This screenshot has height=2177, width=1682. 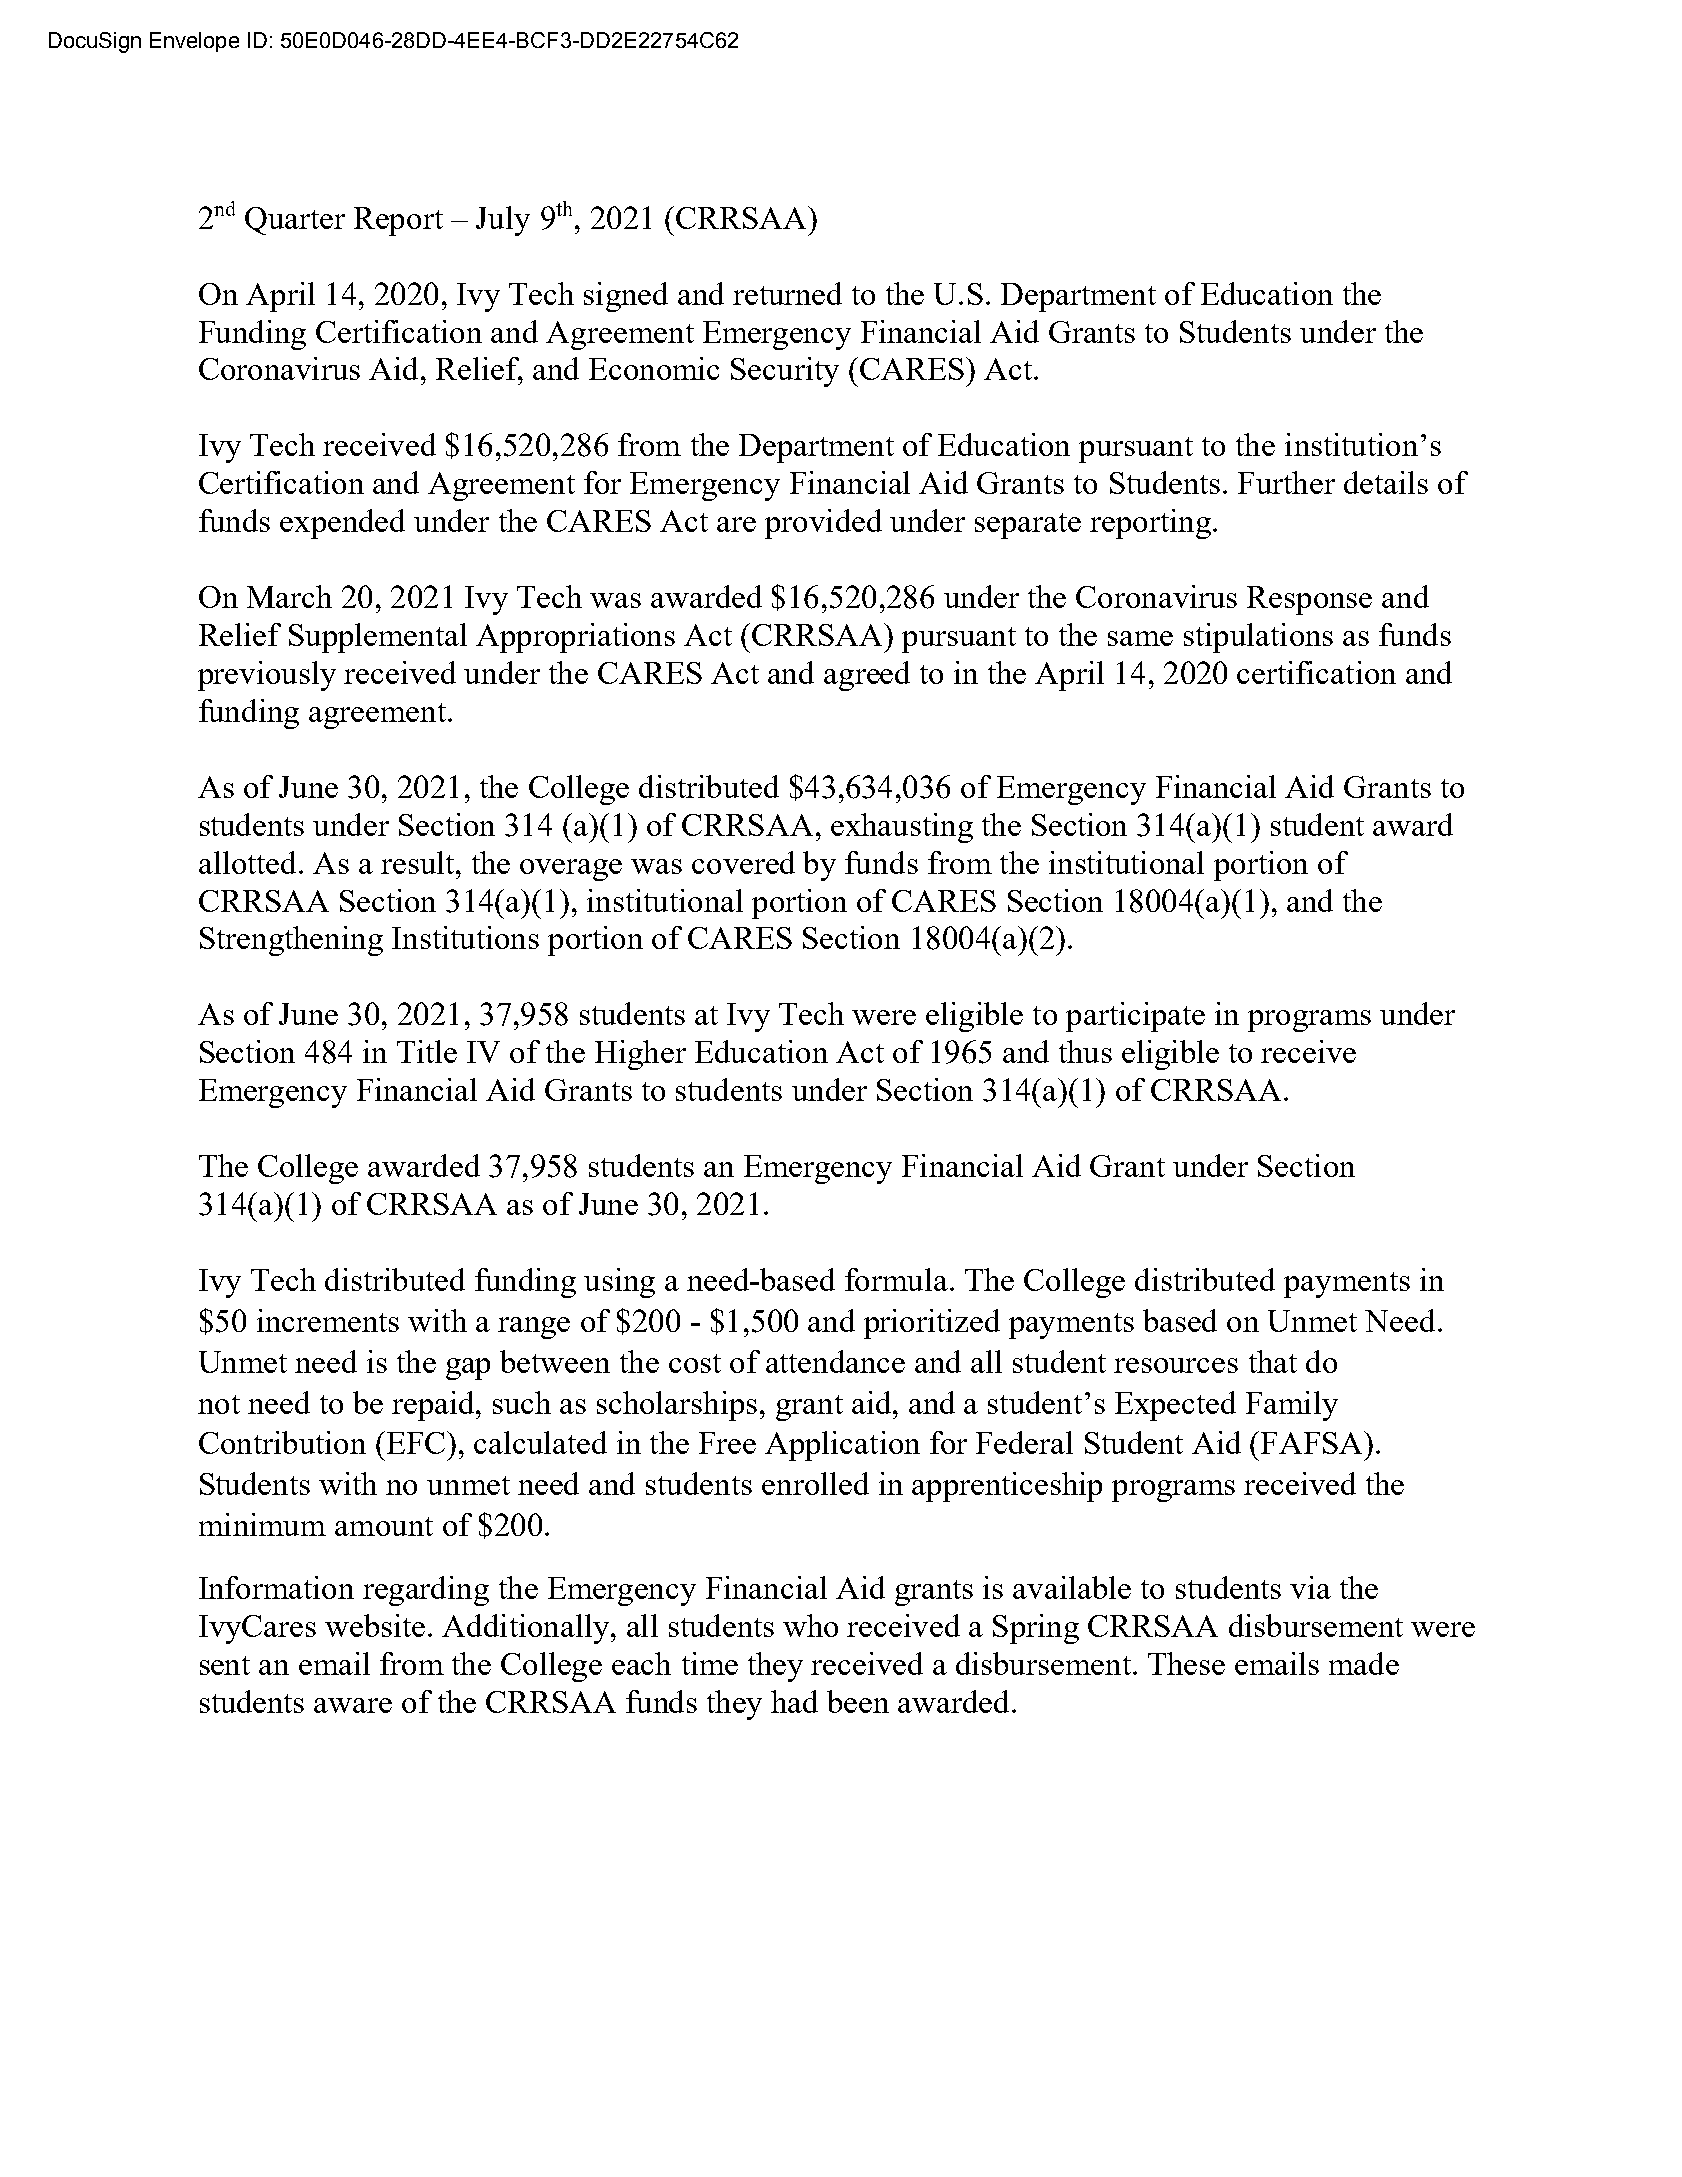 What do you see at coordinates (867, 676) in the screenshot?
I see `agreed` at bounding box center [867, 676].
